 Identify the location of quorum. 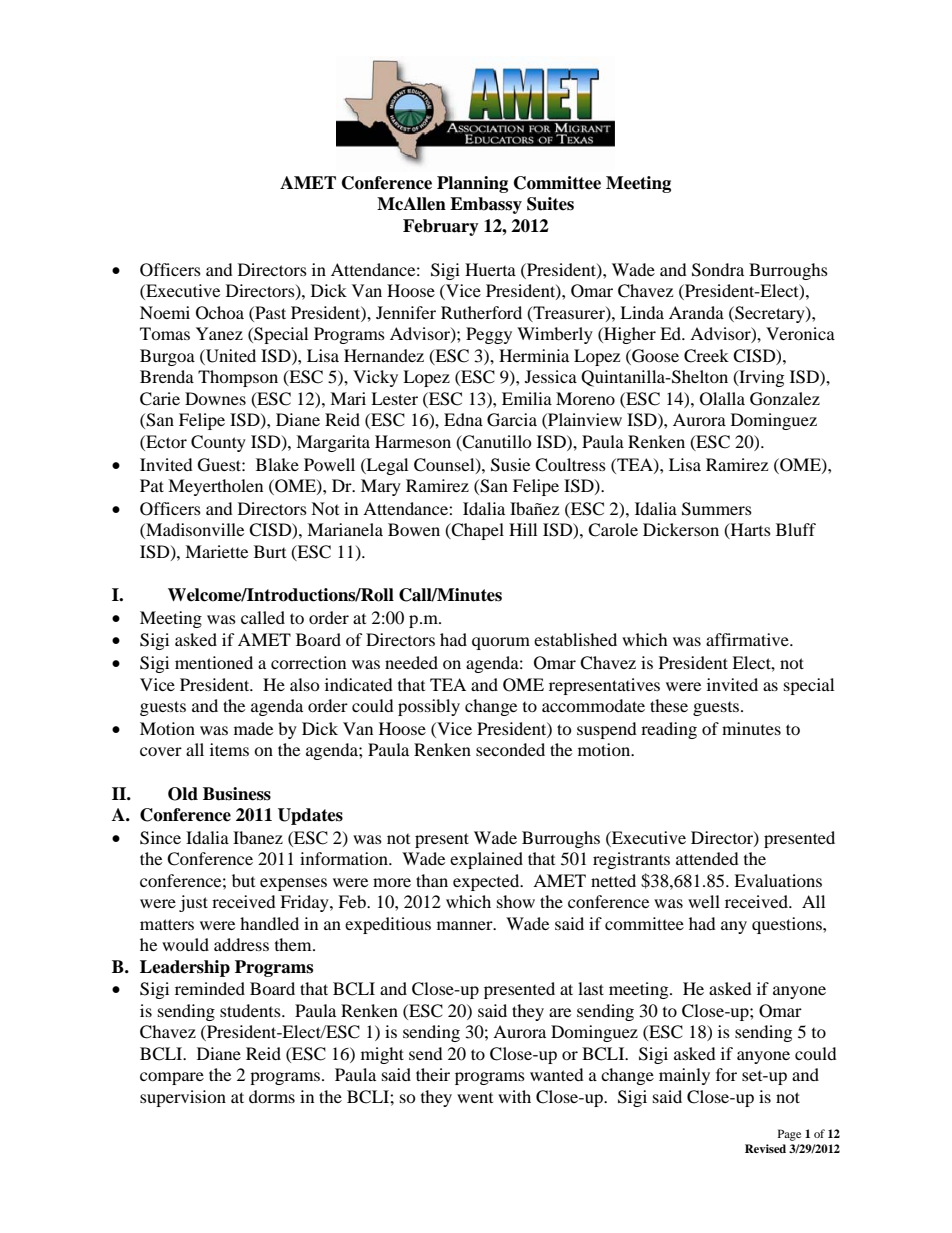
(501, 643).
